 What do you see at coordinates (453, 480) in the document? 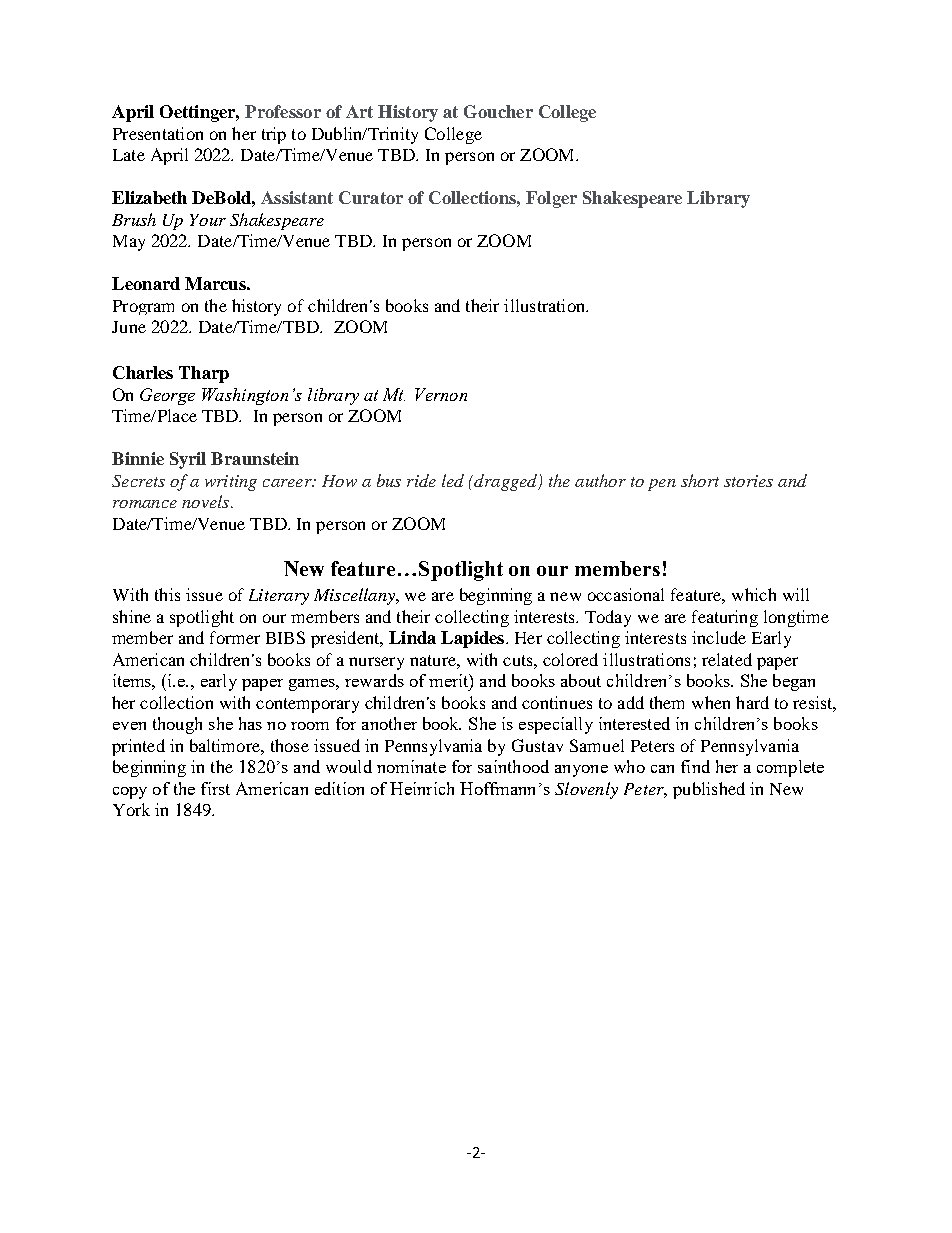
I see `led` at bounding box center [453, 480].
